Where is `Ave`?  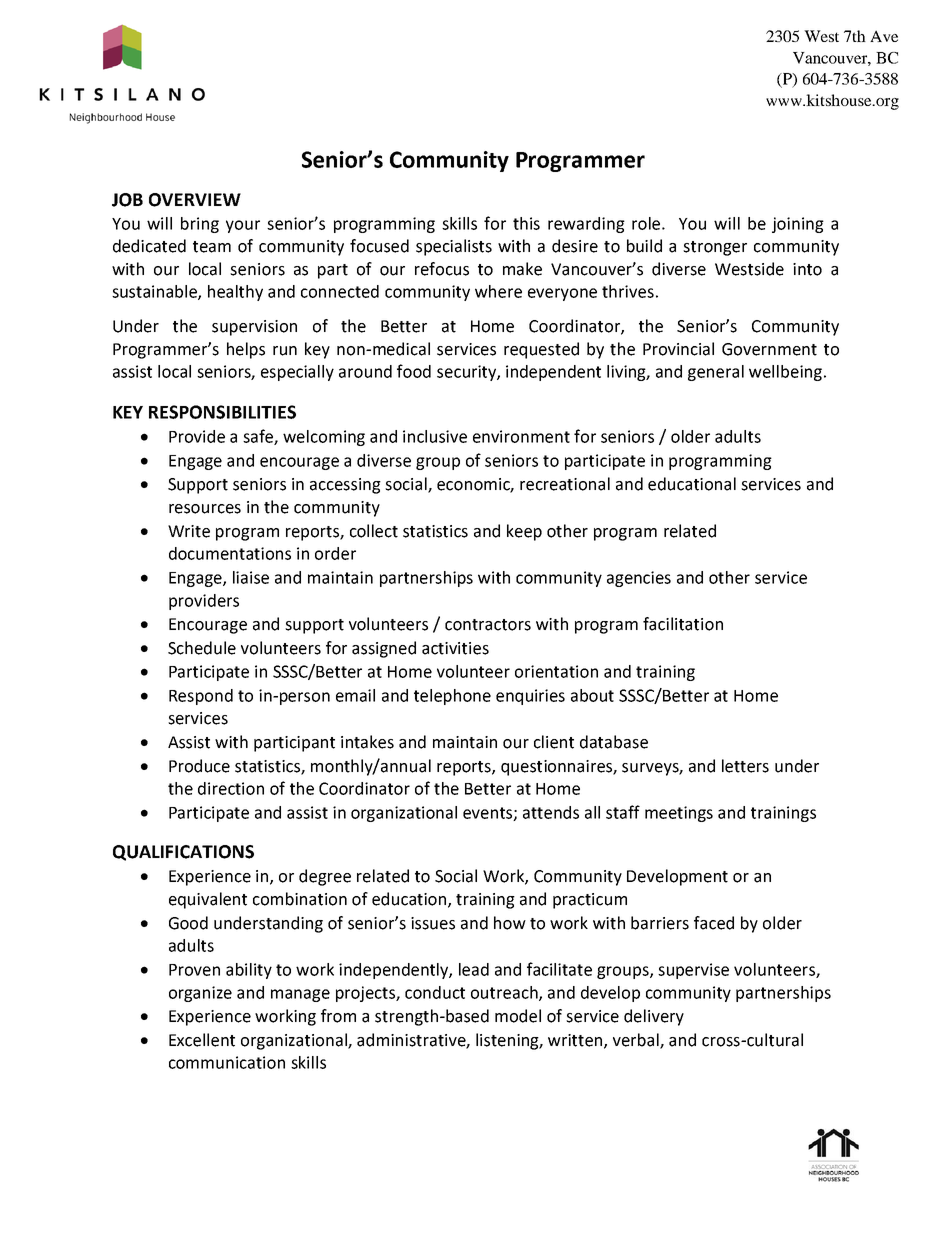 Ave is located at coordinates (884, 36).
